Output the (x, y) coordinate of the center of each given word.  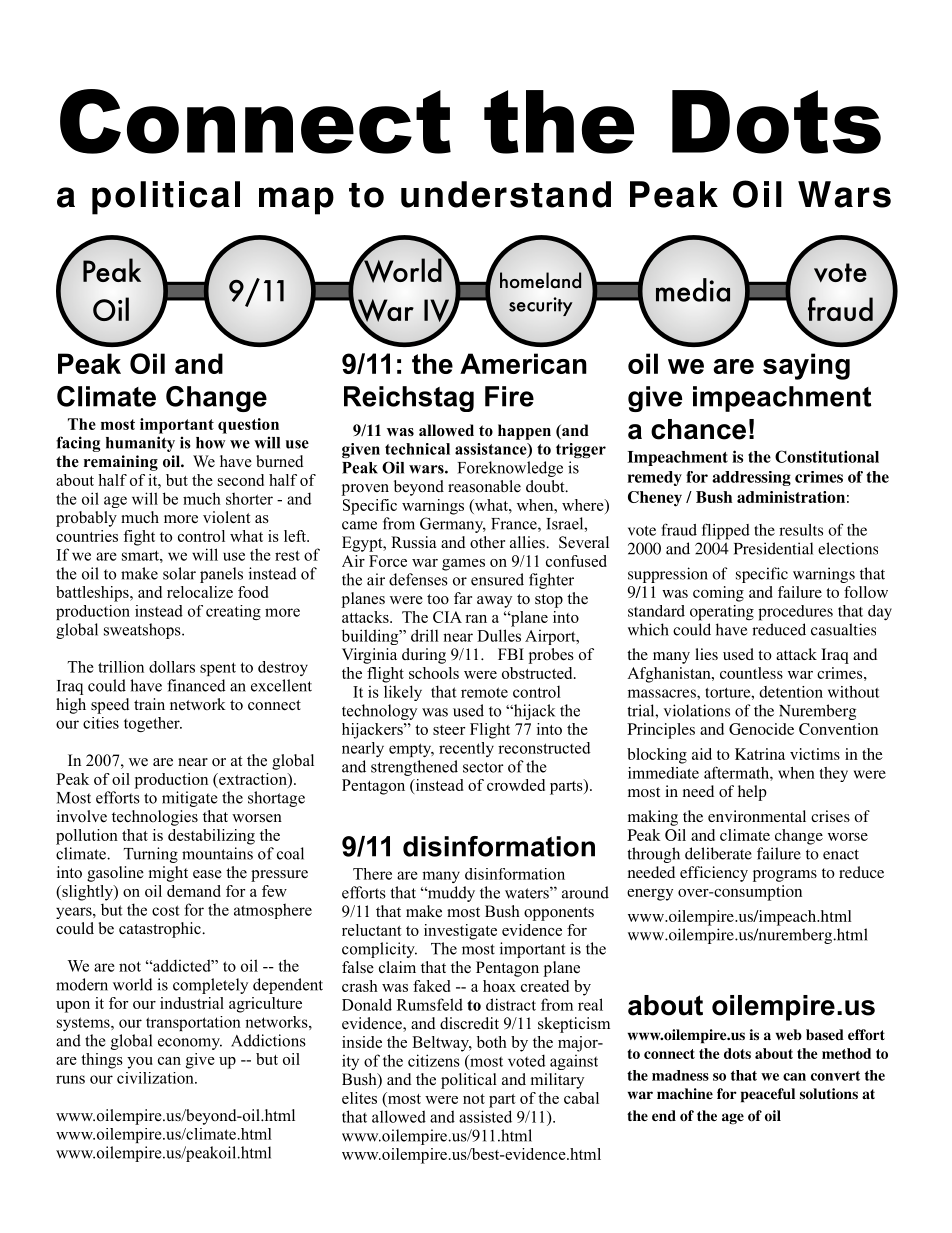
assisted (485, 1116)
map (296, 201)
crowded (516, 785)
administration (791, 497)
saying (806, 366)
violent (226, 517)
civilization (156, 1078)
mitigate (190, 799)
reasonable (484, 486)
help (752, 793)
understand (506, 194)
